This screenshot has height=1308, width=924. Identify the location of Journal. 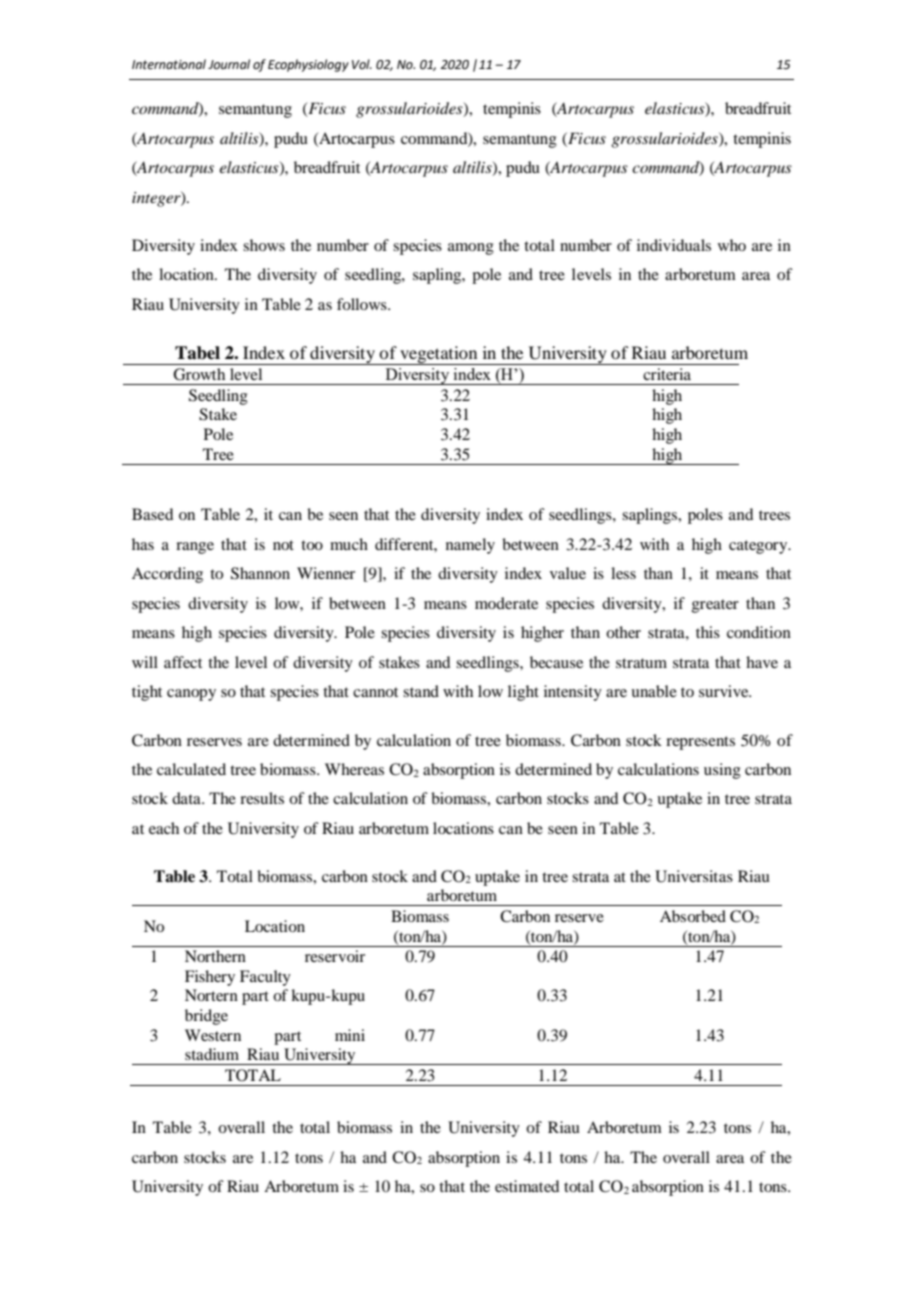
(229, 64).
